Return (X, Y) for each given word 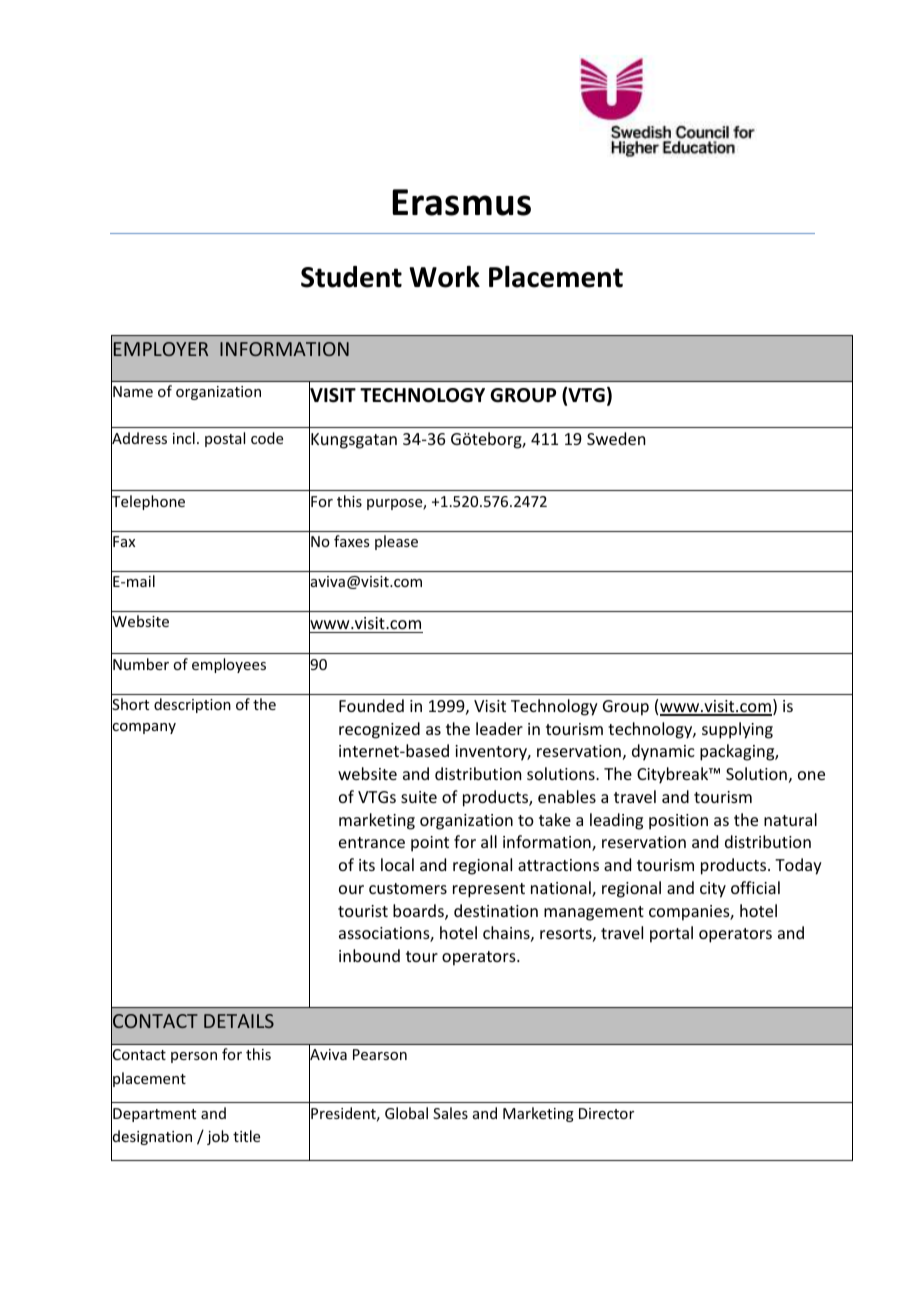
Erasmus (461, 202)
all (489, 841)
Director (606, 1113)
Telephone (148, 503)
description (192, 705)
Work (444, 277)
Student (351, 277)
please (396, 542)
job (218, 1137)
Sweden (616, 438)
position (678, 822)
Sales (450, 1113)
